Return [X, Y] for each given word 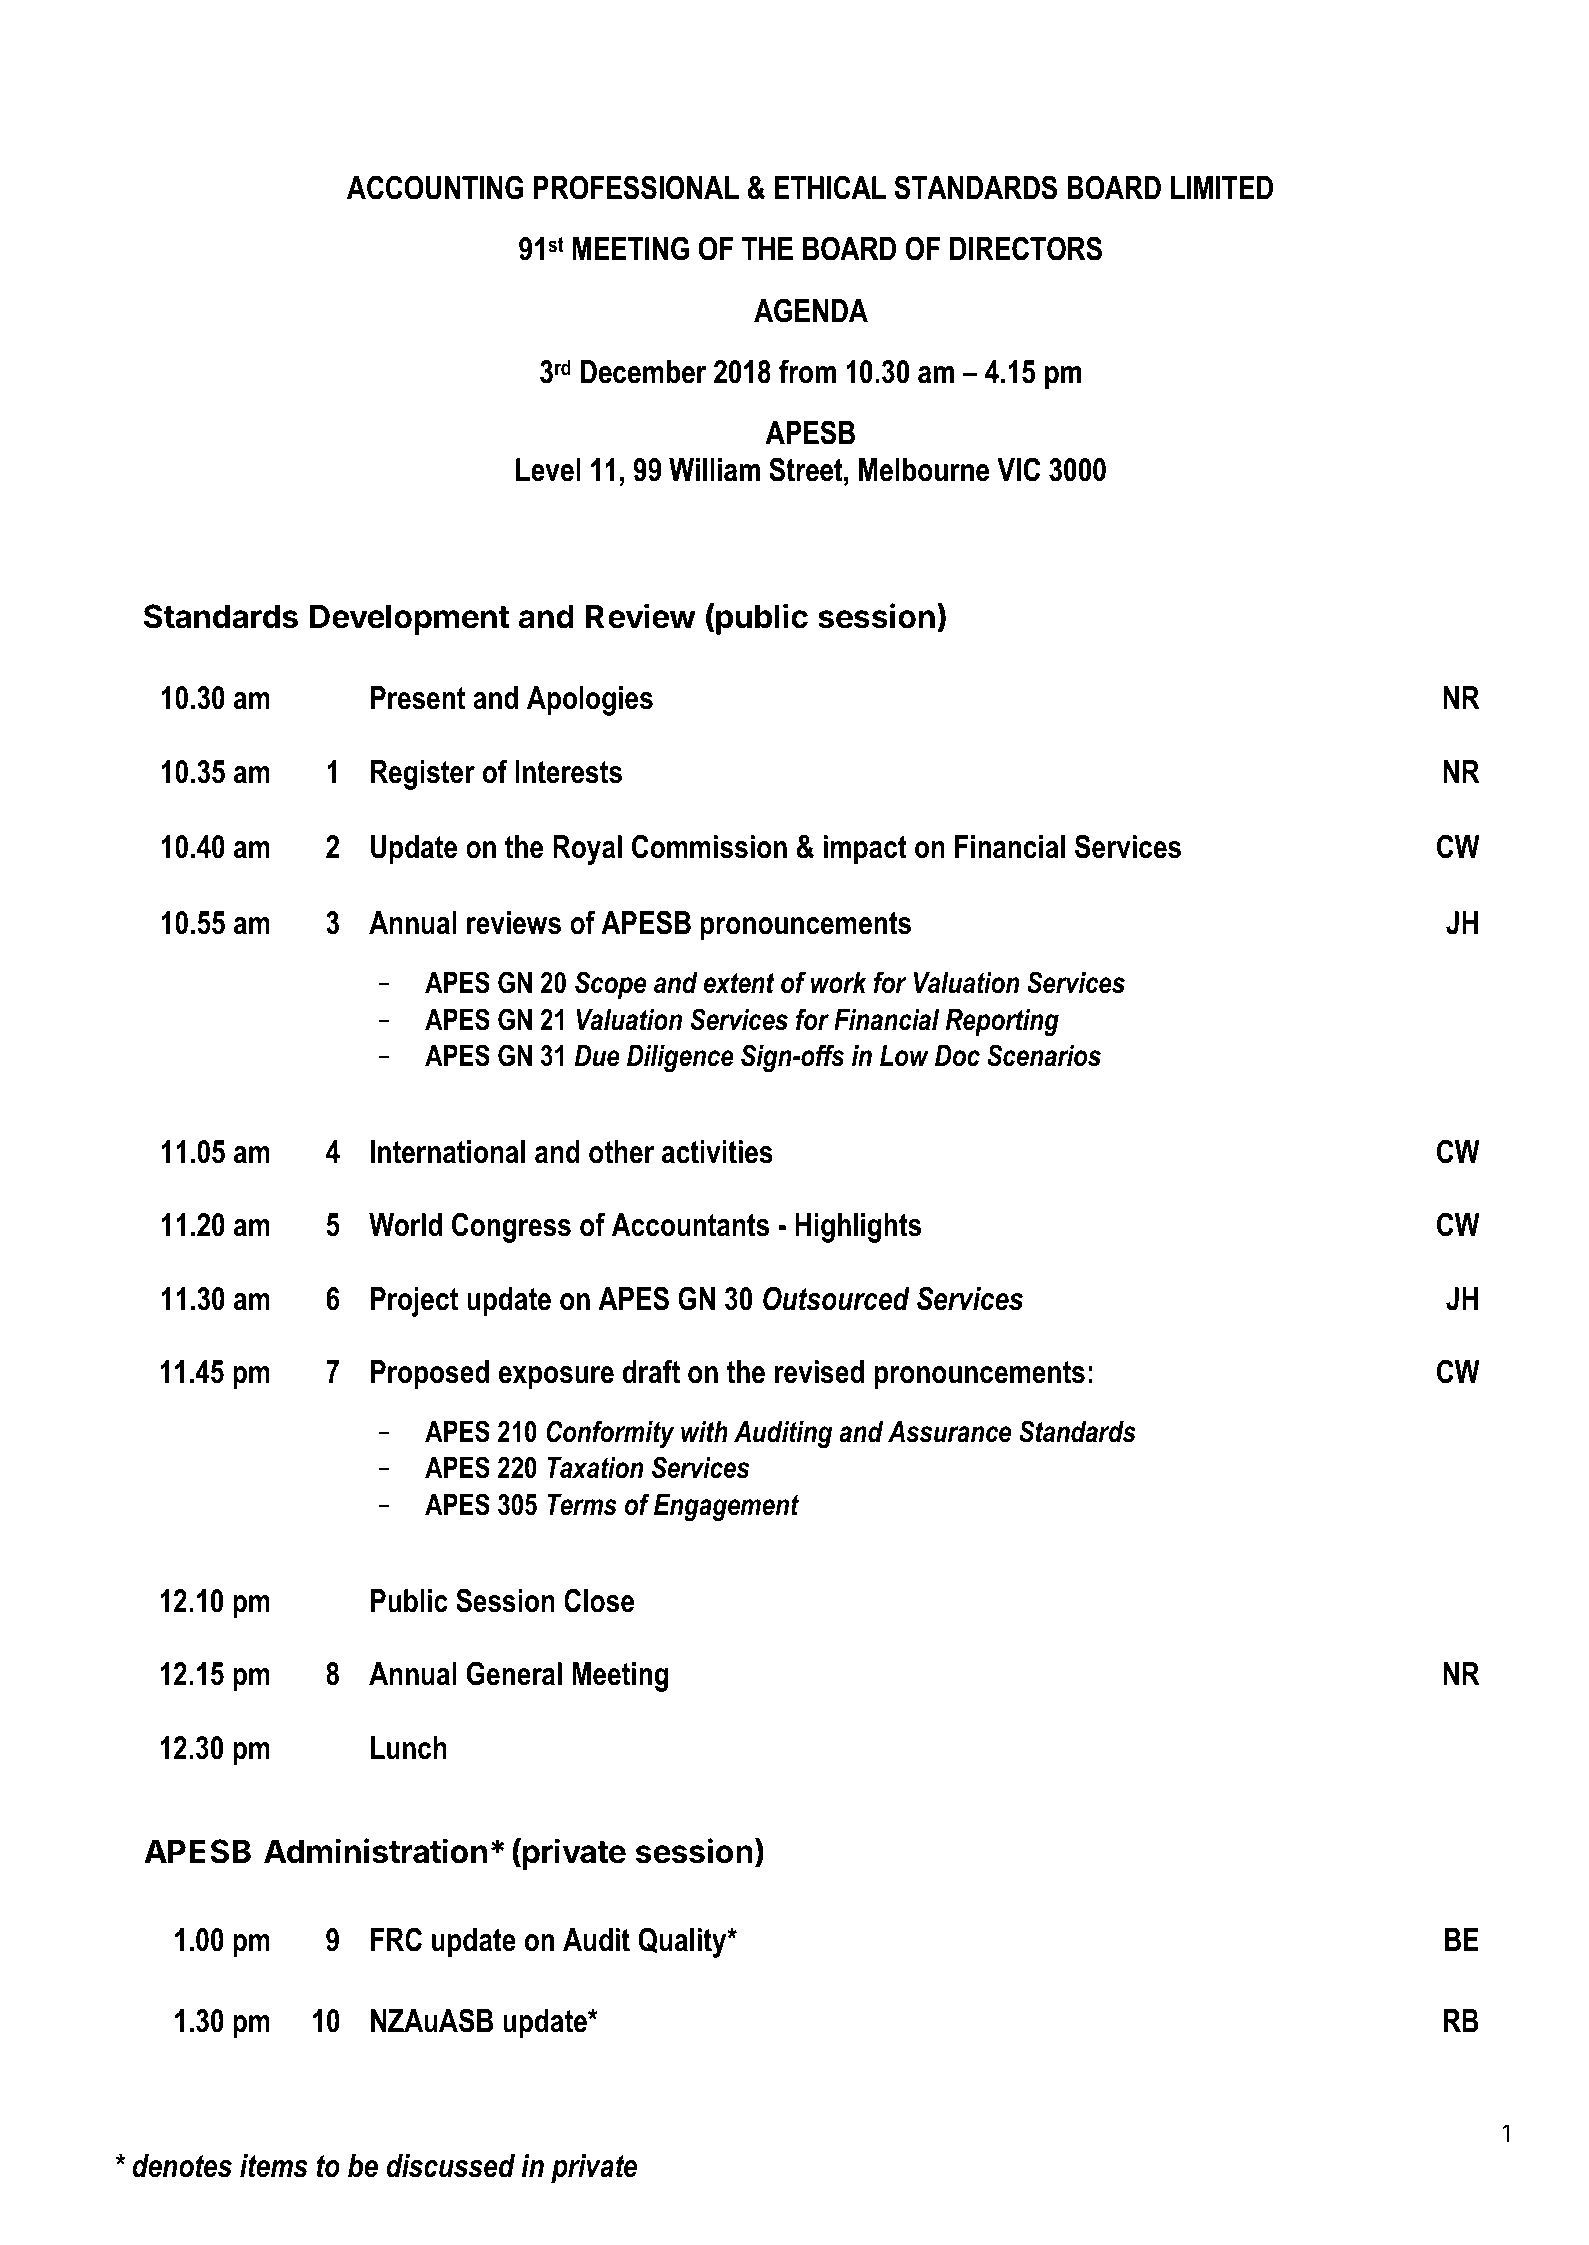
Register [423, 775]
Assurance [949, 1432]
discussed [451, 2166]
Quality [683, 1942]
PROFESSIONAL [636, 187]
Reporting [1002, 1022]
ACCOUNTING [435, 187]
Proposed [430, 1375]
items [274, 2166]
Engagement [726, 1507]
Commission [709, 846]
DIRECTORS [1026, 248]
